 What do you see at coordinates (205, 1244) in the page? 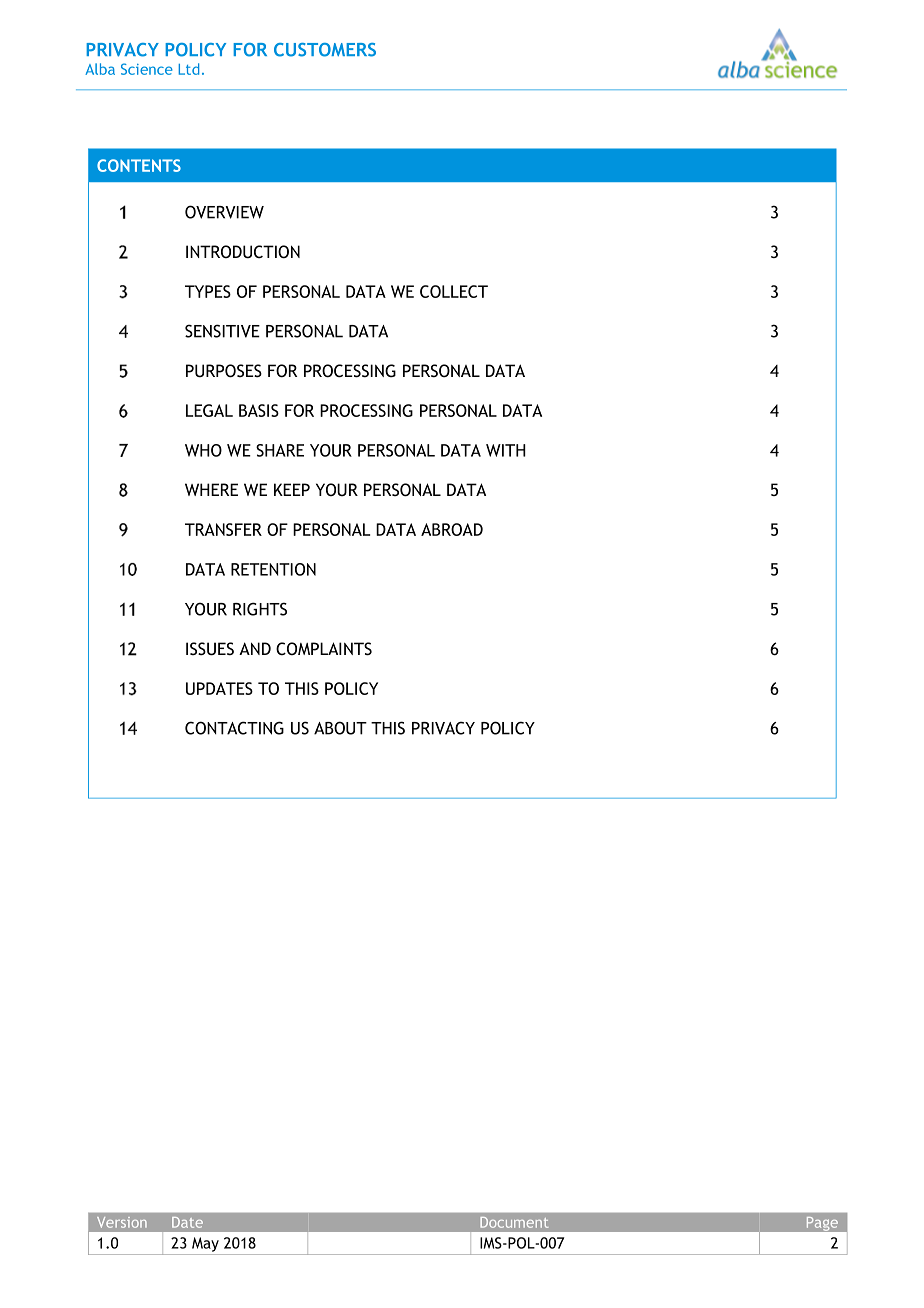
I see `May` at bounding box center [205, 1244].
